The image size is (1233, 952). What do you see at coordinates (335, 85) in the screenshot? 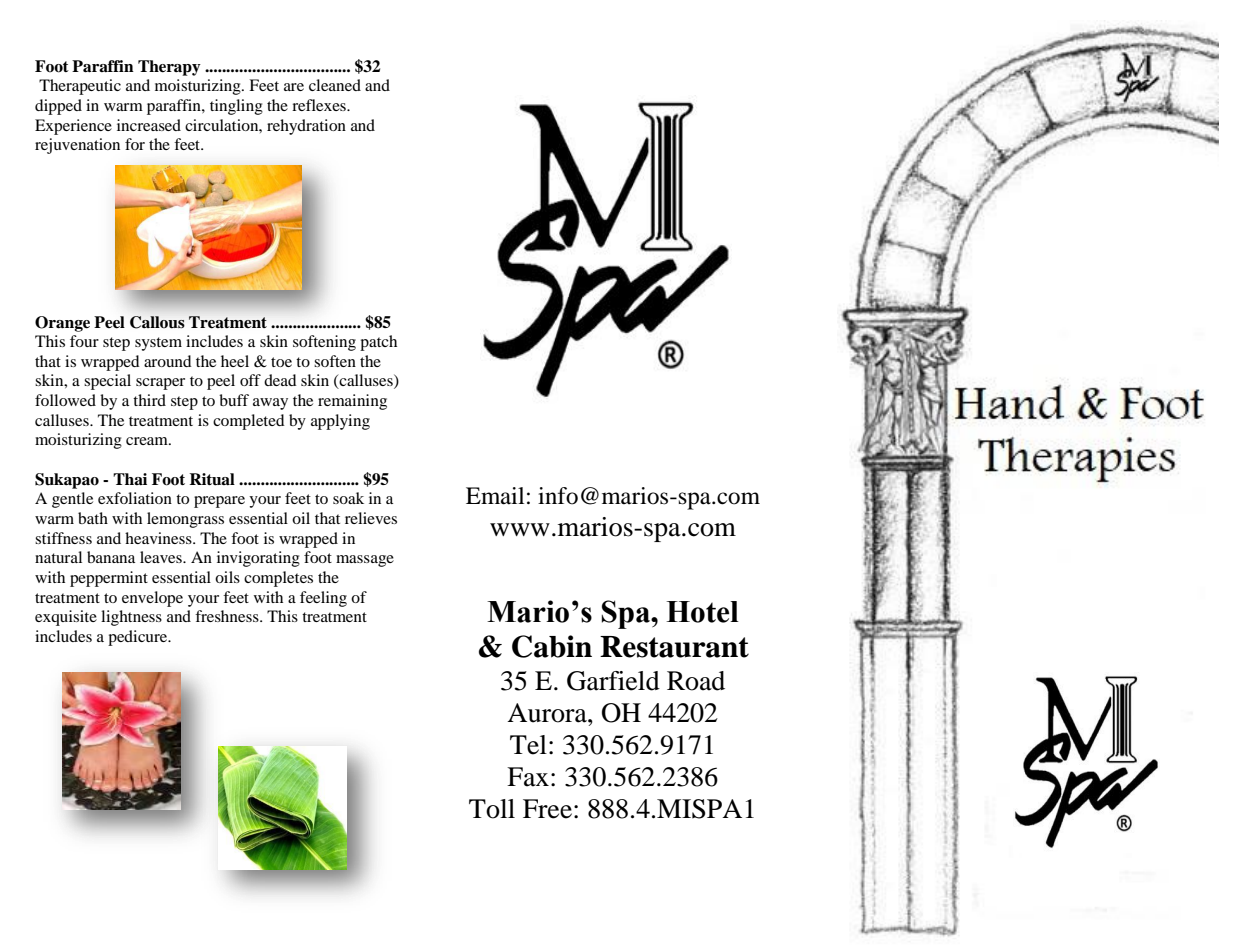
I see `cleaned` at bounding box center [335, 85].
